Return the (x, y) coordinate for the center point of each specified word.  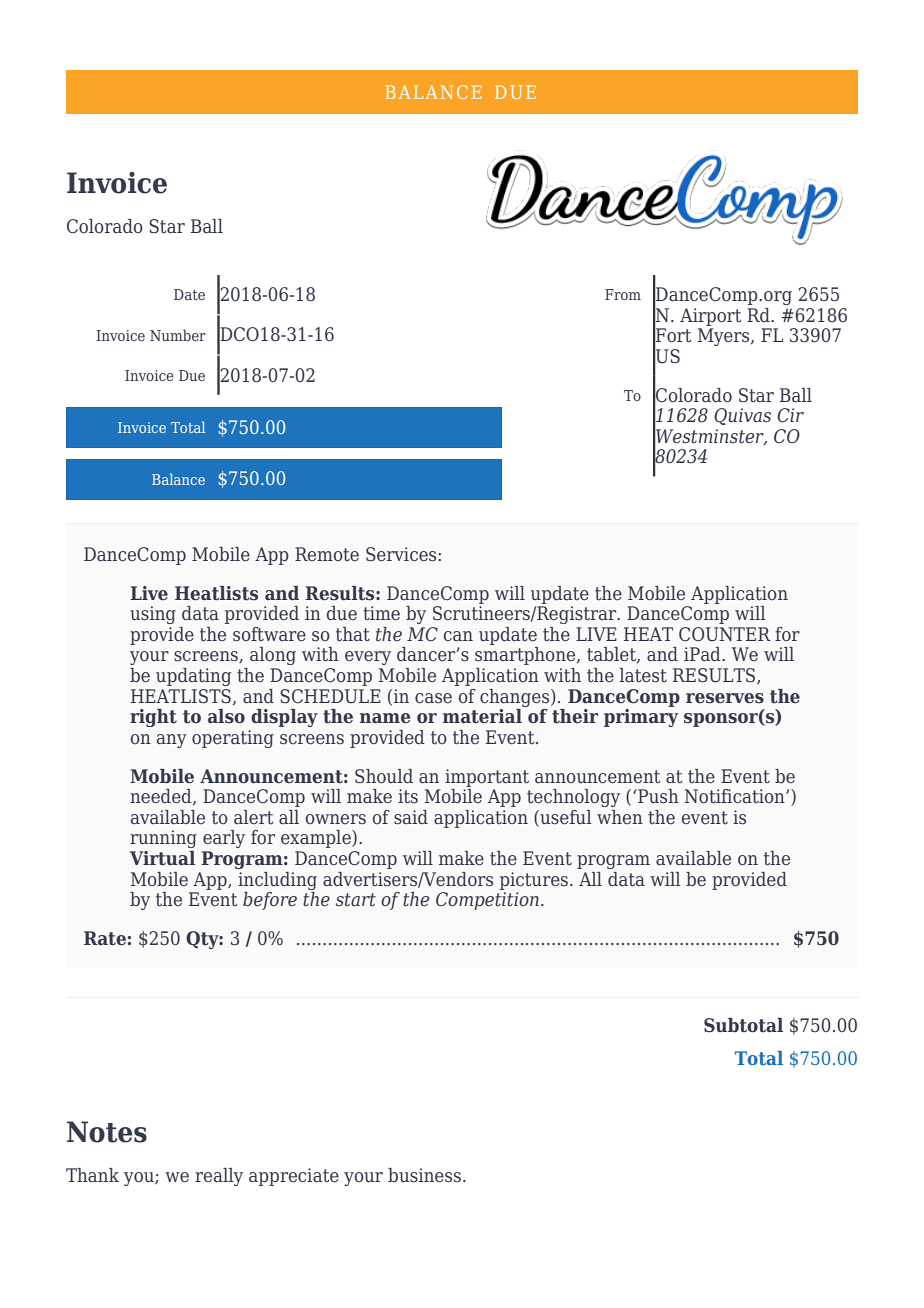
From (623, 294)
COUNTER (725, 634)
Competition (487, 901)
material (483, 715)
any (172, 741)
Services (401, 554)
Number (178, 335)
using (153, 615)
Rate (105, 938)
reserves (725, 698)
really (219, 1177)
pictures (535, 881)
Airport (711, 317)
